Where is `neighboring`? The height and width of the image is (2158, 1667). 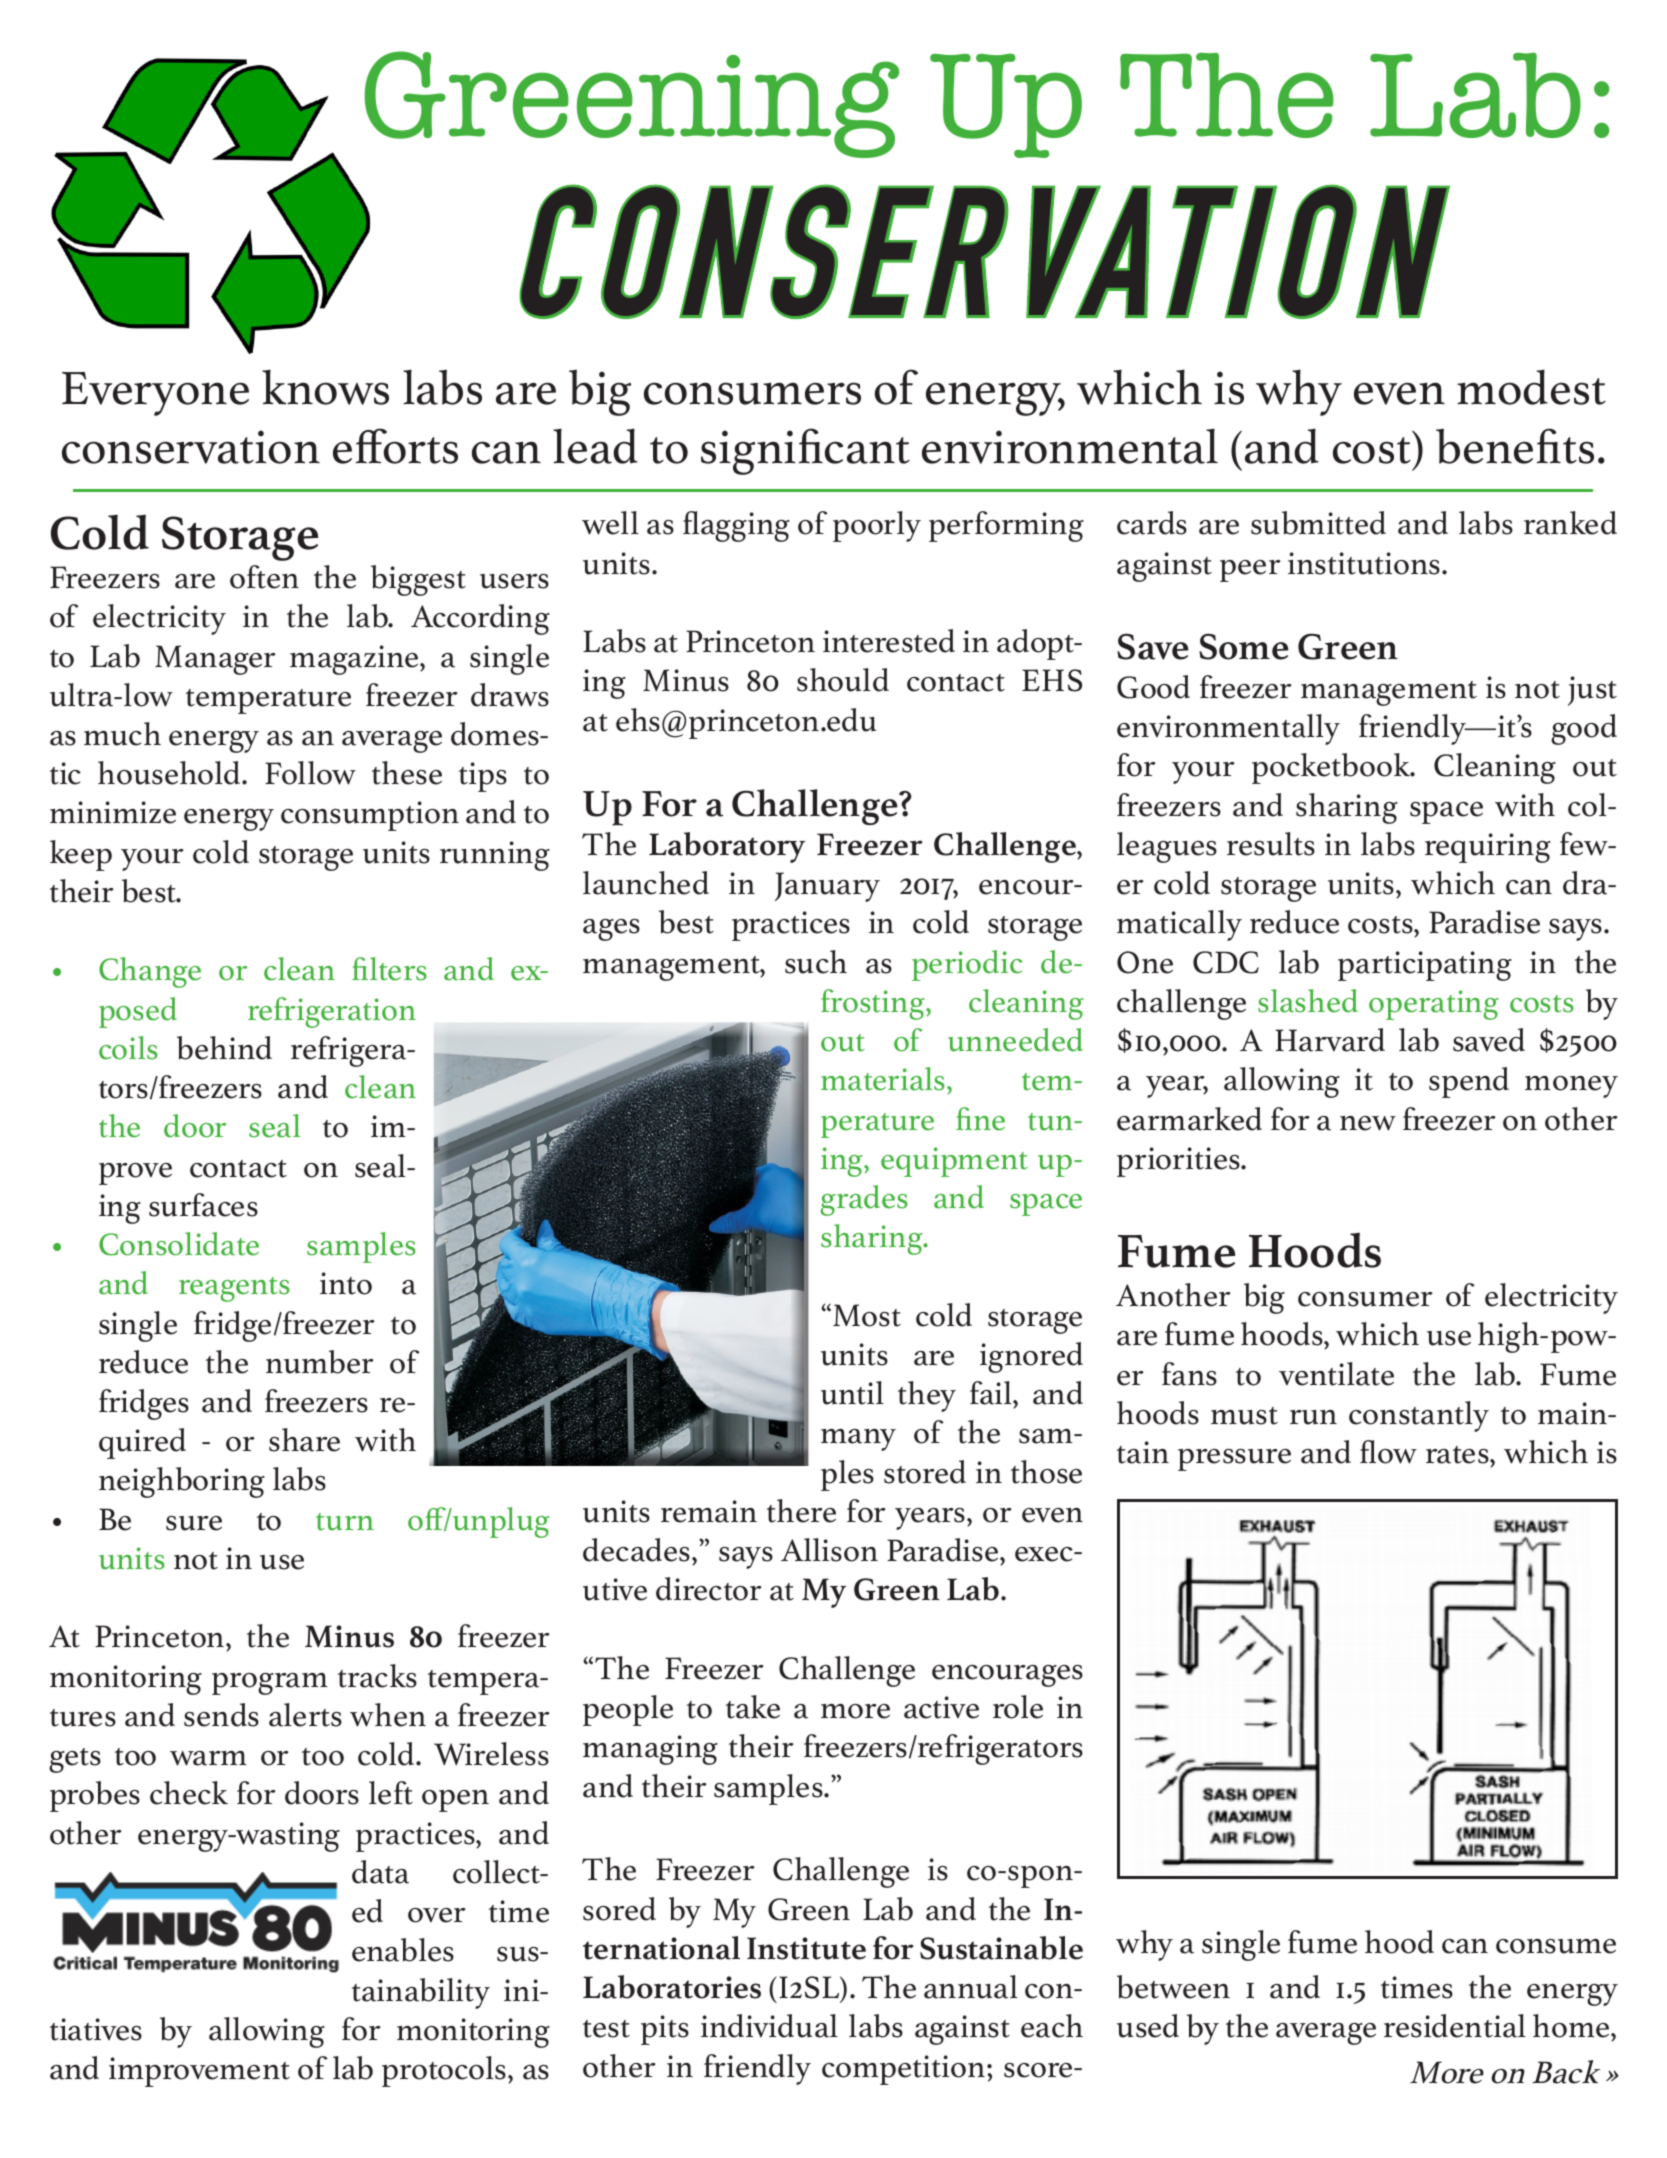
neighboring is located at coordinates (182, 1482).
